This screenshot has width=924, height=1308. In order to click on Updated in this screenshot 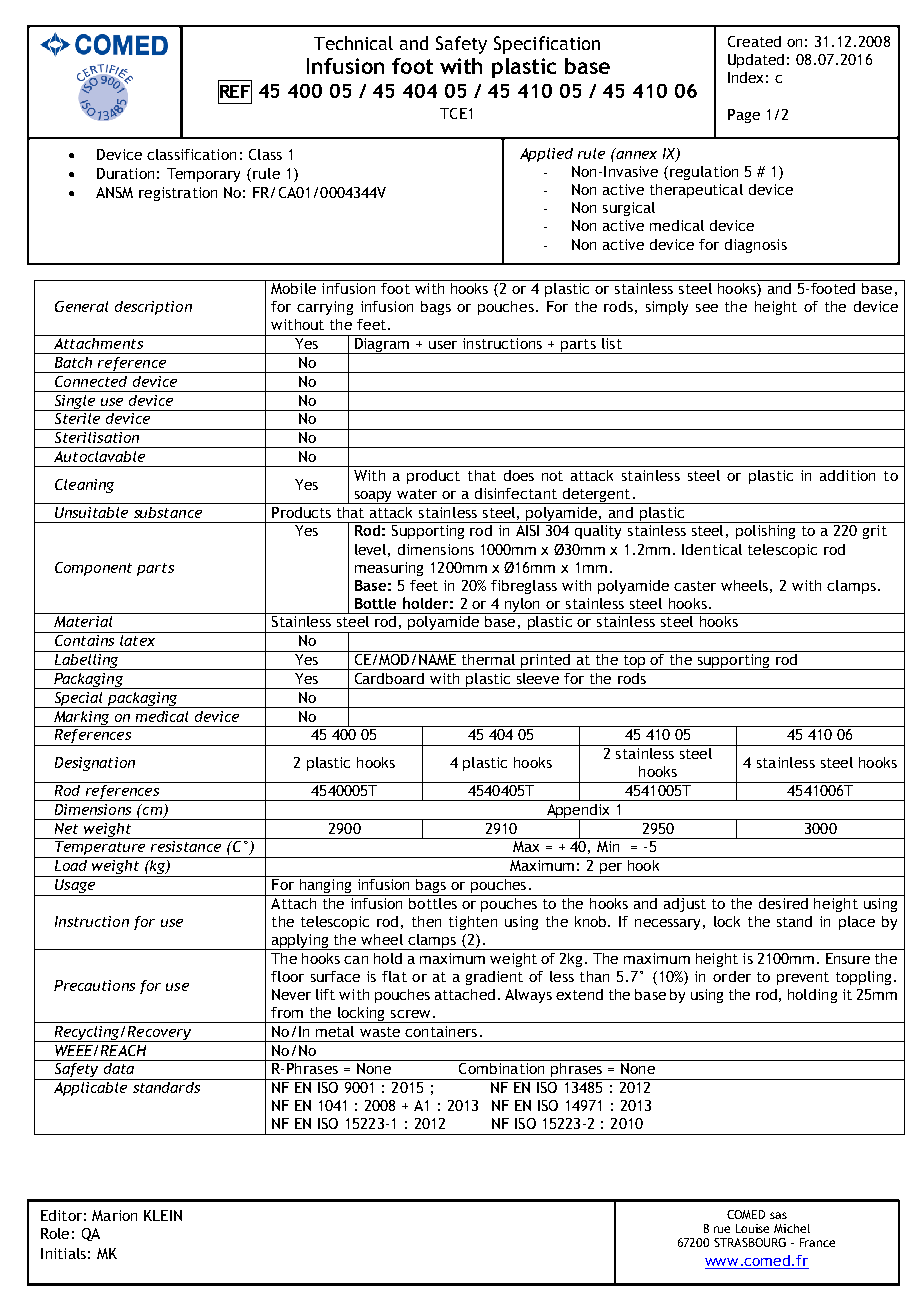, I will do `click(756, 61)`.
